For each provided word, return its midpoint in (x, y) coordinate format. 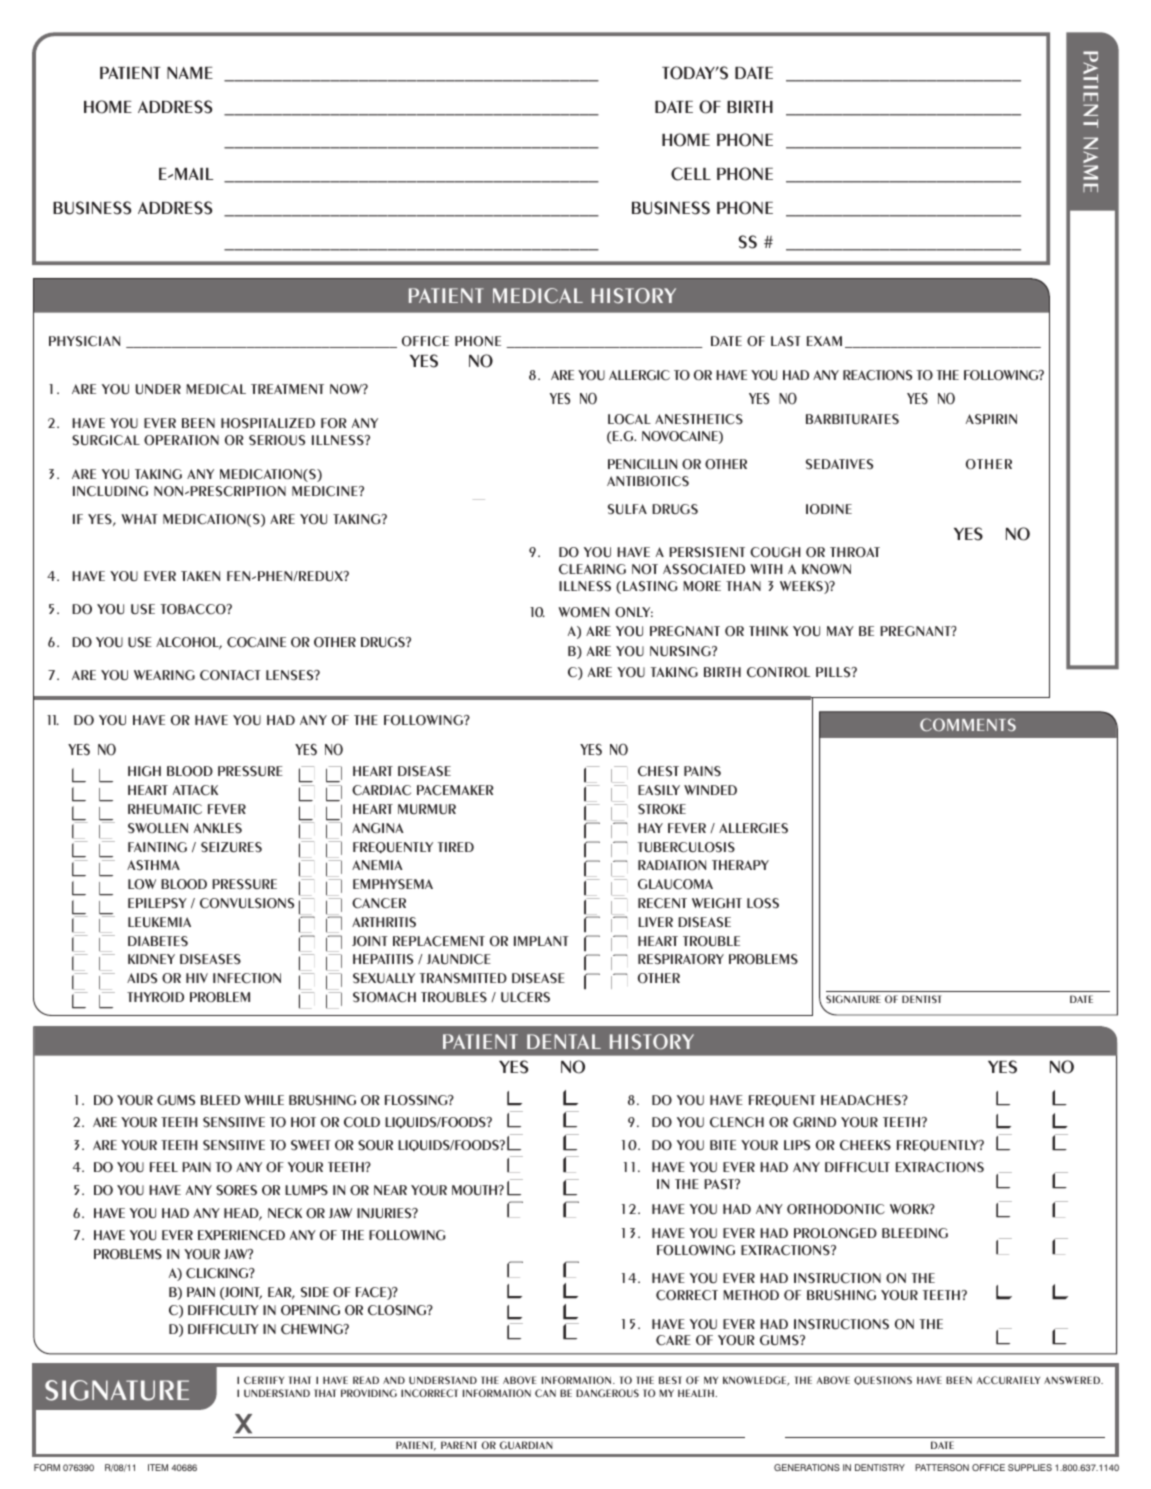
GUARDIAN (526, 1445)
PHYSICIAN (84, 341)
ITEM (158, 1467)
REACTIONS (877, 375)
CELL (691, 174)
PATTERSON (942, 1467)
